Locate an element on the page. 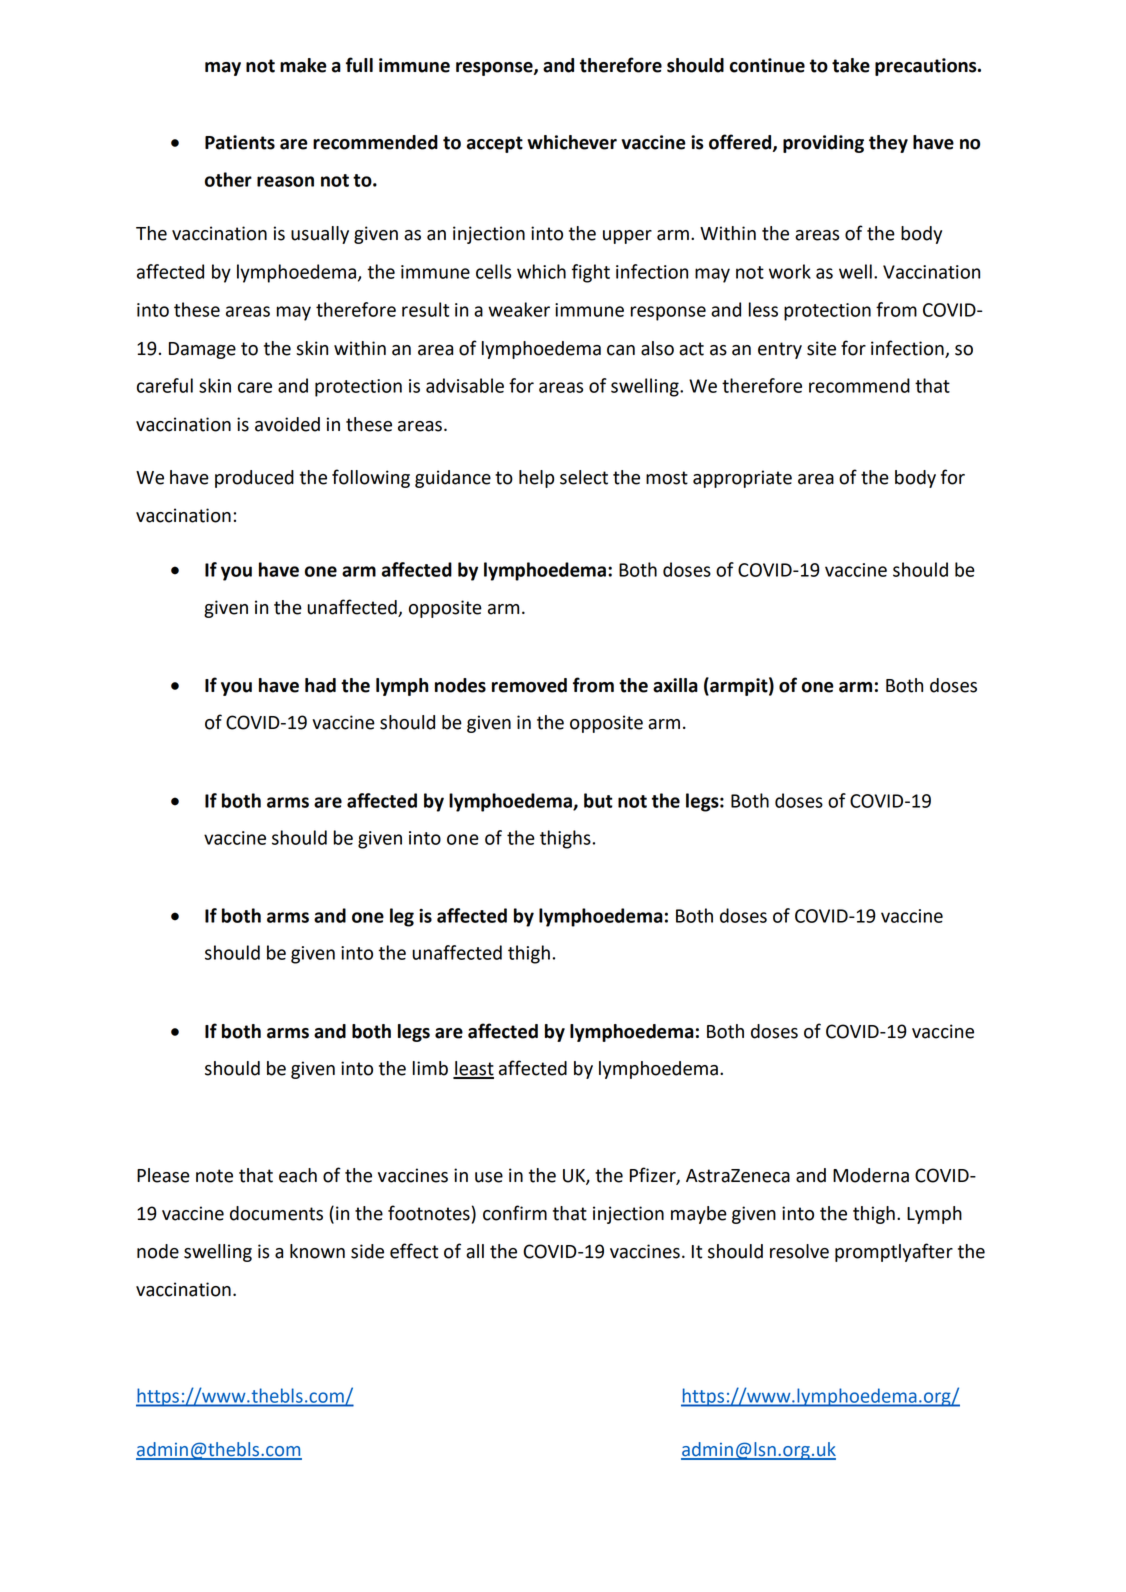  advisable is located at coordinates (465, 385).
